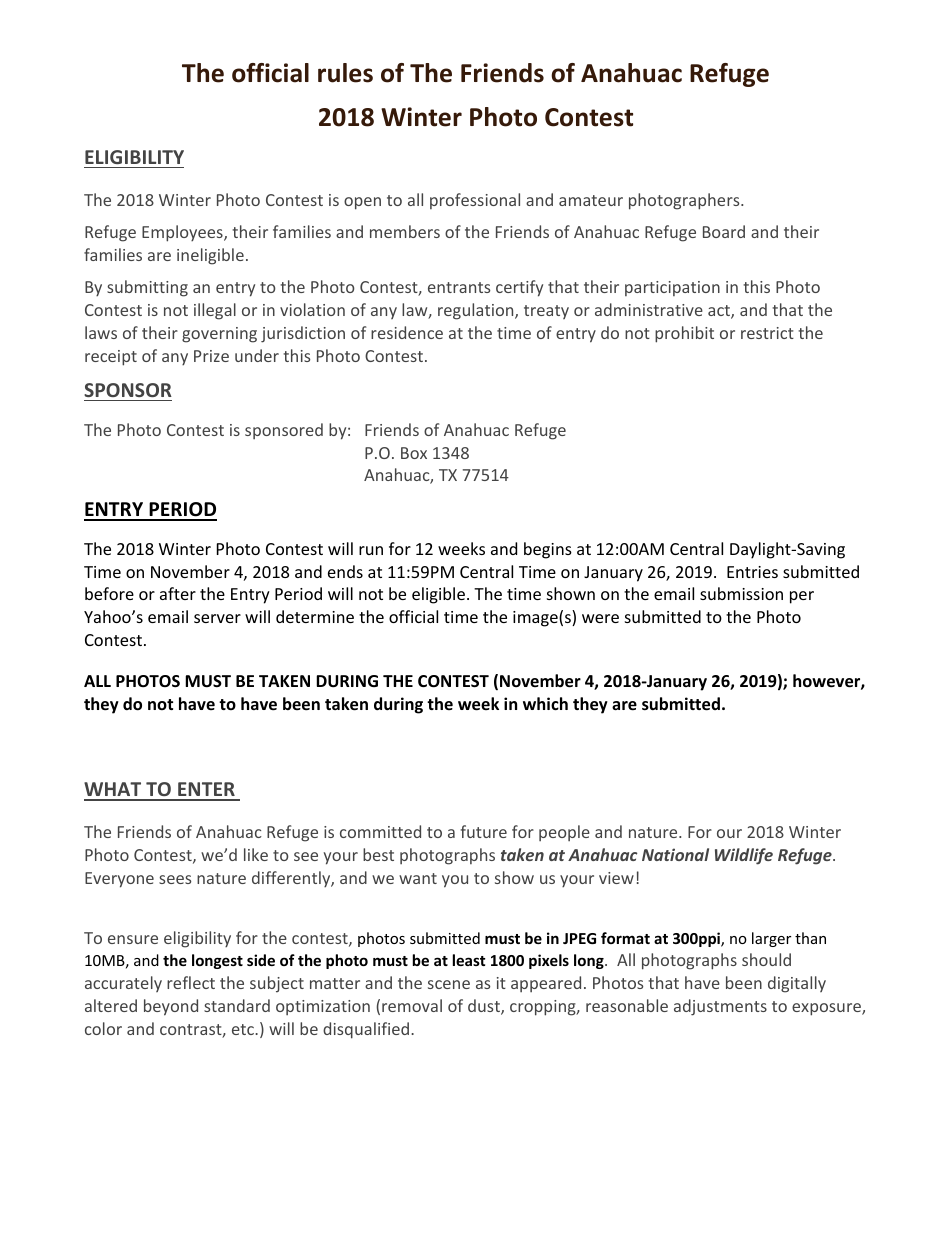 The height and width of the screenshot is (1233, 952). What do you see at coordinates (744, 856) in the screenshot?
I see `Wildlife` at bounding box center [744, 856].
